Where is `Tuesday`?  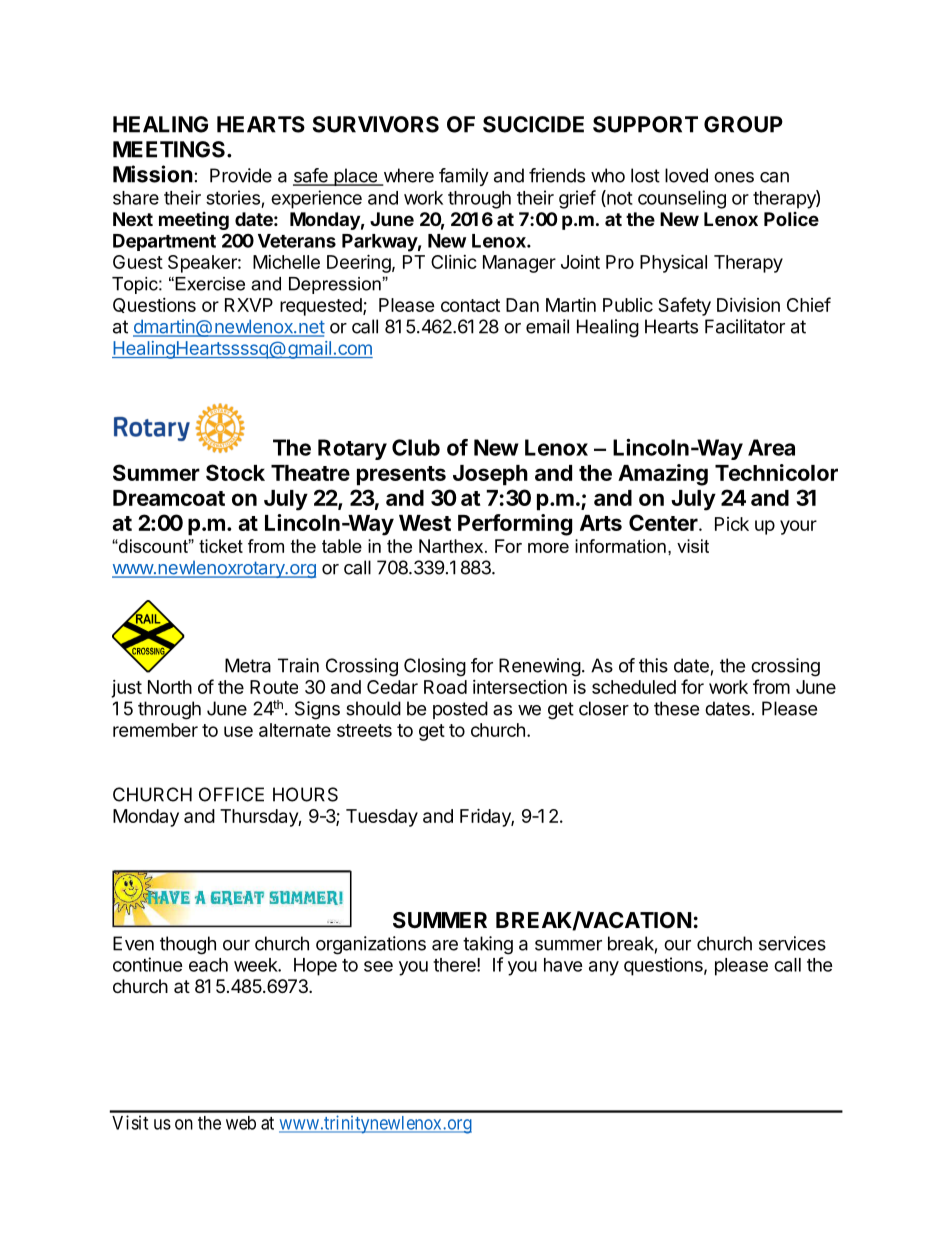
Tuesday is located at coordinates (382, 818).
